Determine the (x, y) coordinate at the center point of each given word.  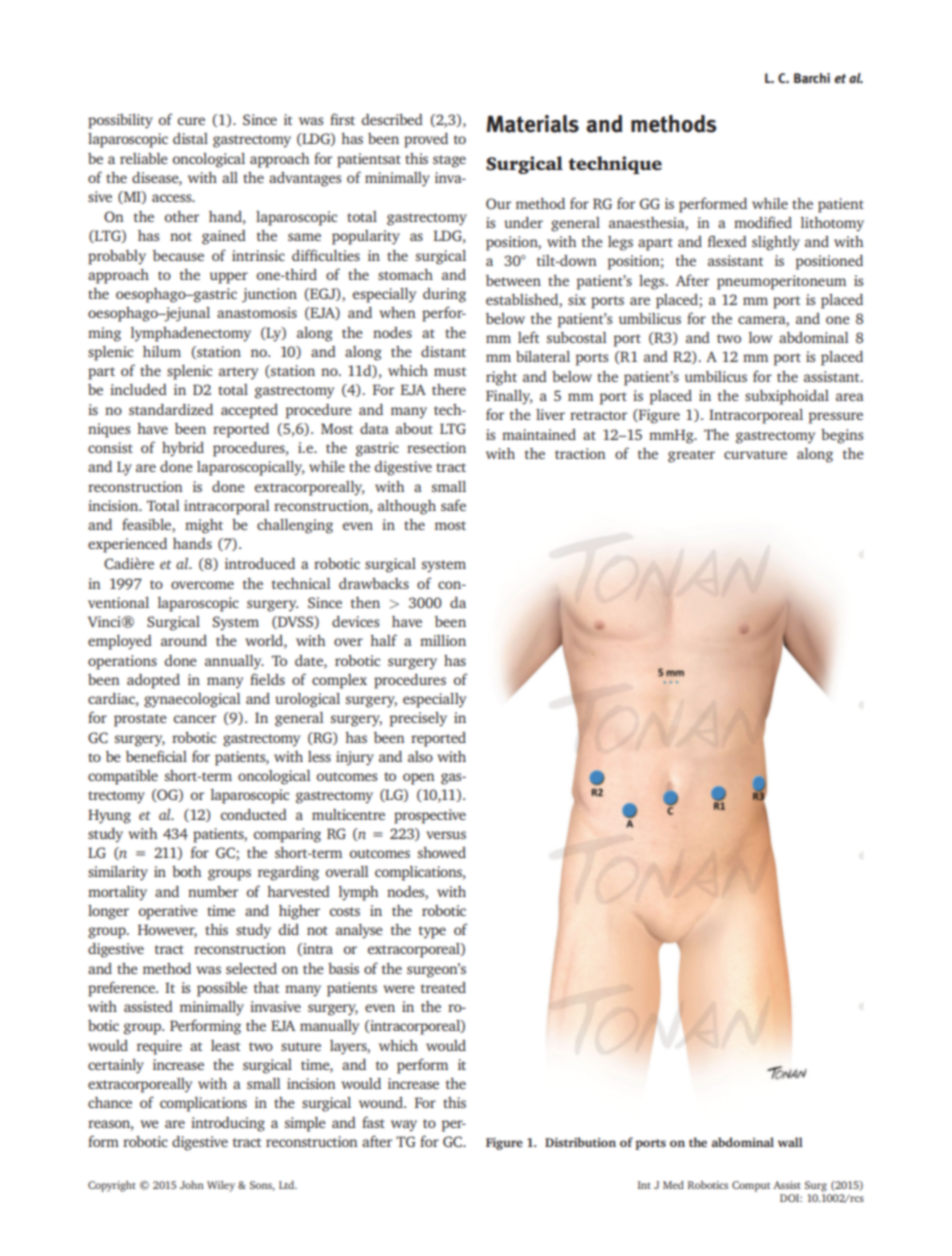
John (192, 1185)
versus (446, 835)
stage (449, 161)
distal (190, 138)
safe (453, 505)
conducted (254, 814)
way (404, 1126)
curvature (755, 454)
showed (442, 852)
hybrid (183, 449)
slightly (776, 243)
